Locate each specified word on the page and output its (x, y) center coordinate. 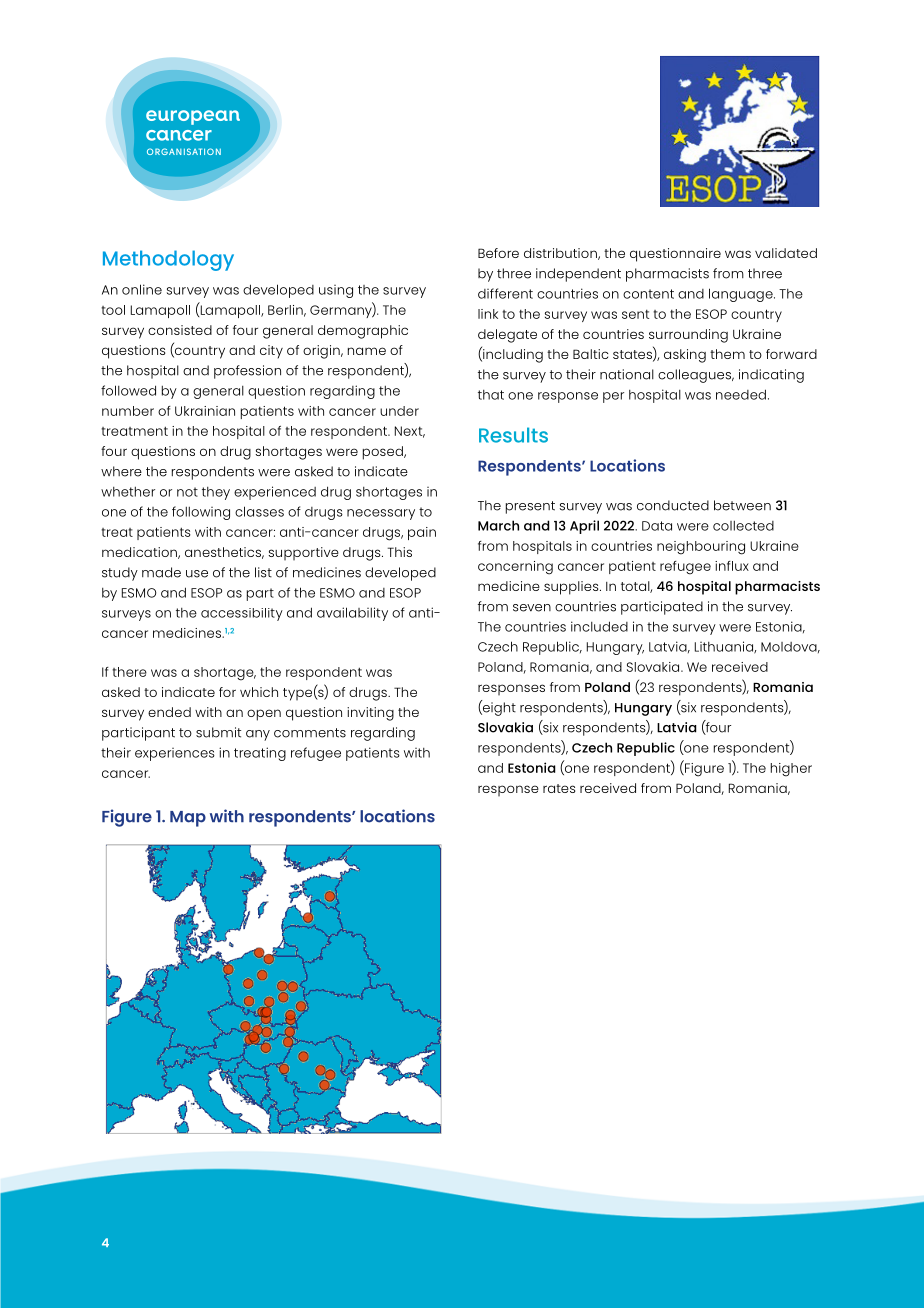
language (742, 295)
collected (743, 525)
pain (422, 533)
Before (498, 253)
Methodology (168, 260)
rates (559, 788)
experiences (175, 754)
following (201, 513)
